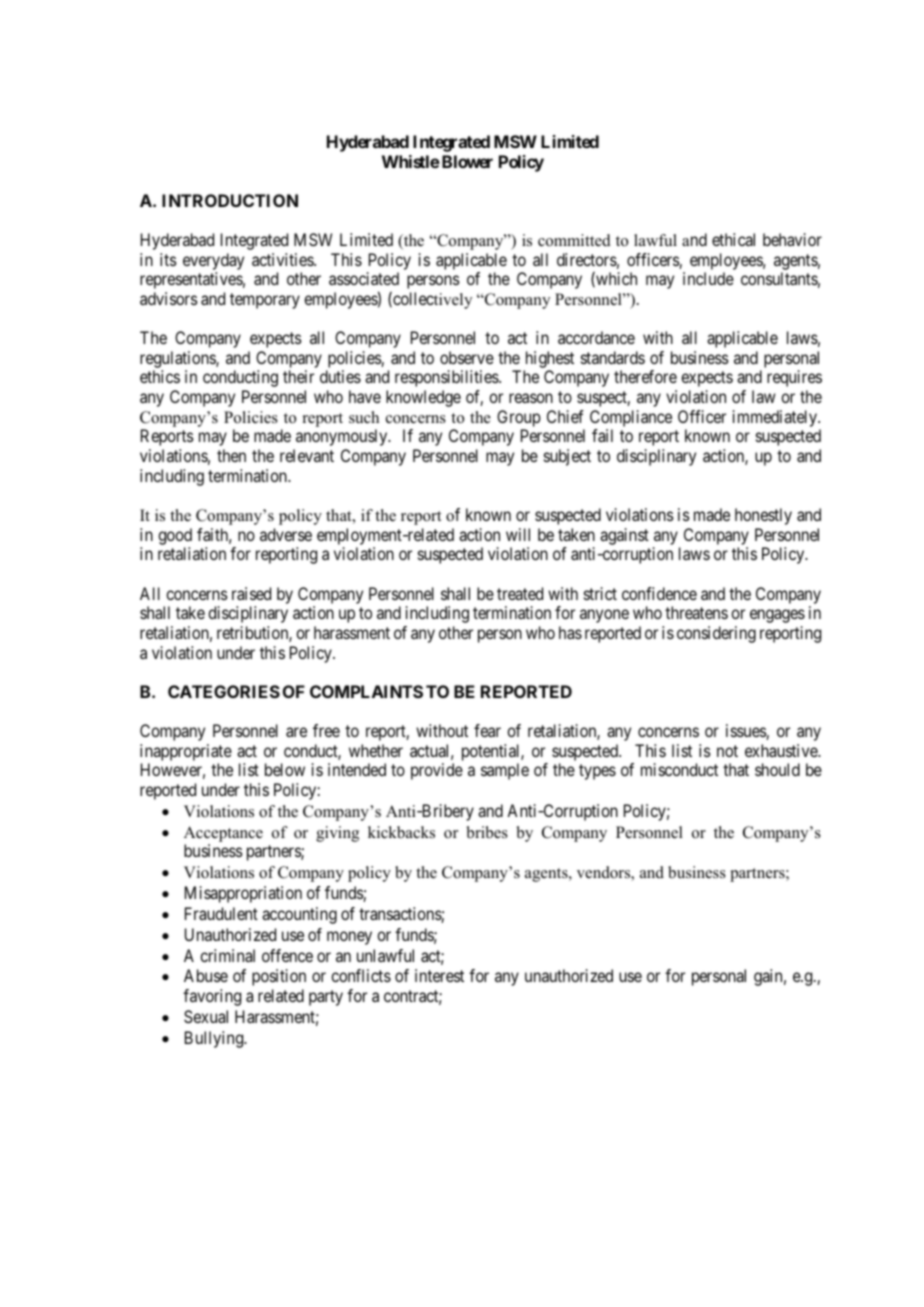 Image resolution: width=924 pixels, height=1307 pixels. I want to click on Blower, so click(467, 161).
